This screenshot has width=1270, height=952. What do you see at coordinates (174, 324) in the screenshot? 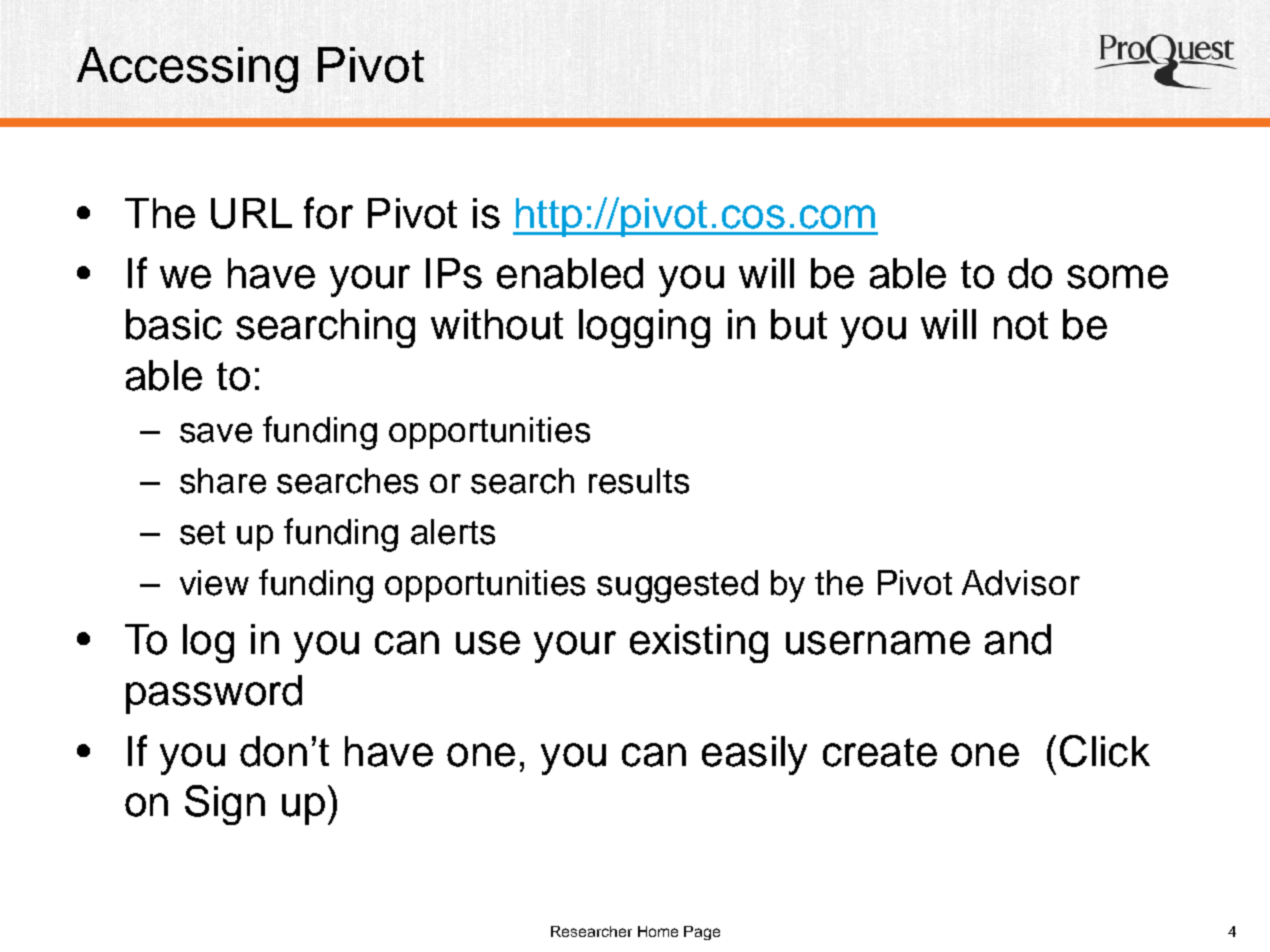
I see `basic` at bounding box center [174, 324].
